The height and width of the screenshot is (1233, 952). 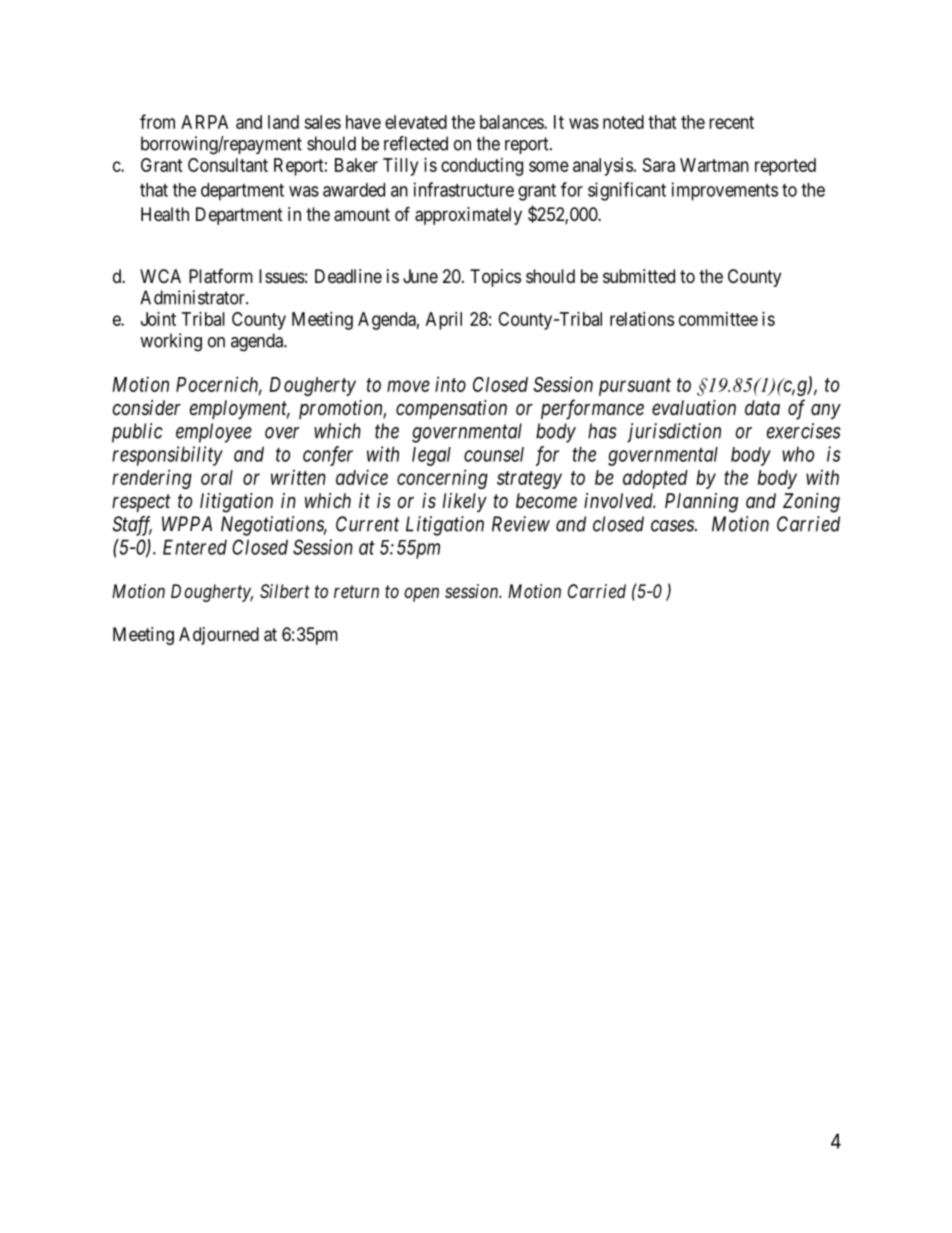 What do you see at coordinates (204, 122) in the screenshot?
I see `ARPA` at bounding box center [204, 122].
